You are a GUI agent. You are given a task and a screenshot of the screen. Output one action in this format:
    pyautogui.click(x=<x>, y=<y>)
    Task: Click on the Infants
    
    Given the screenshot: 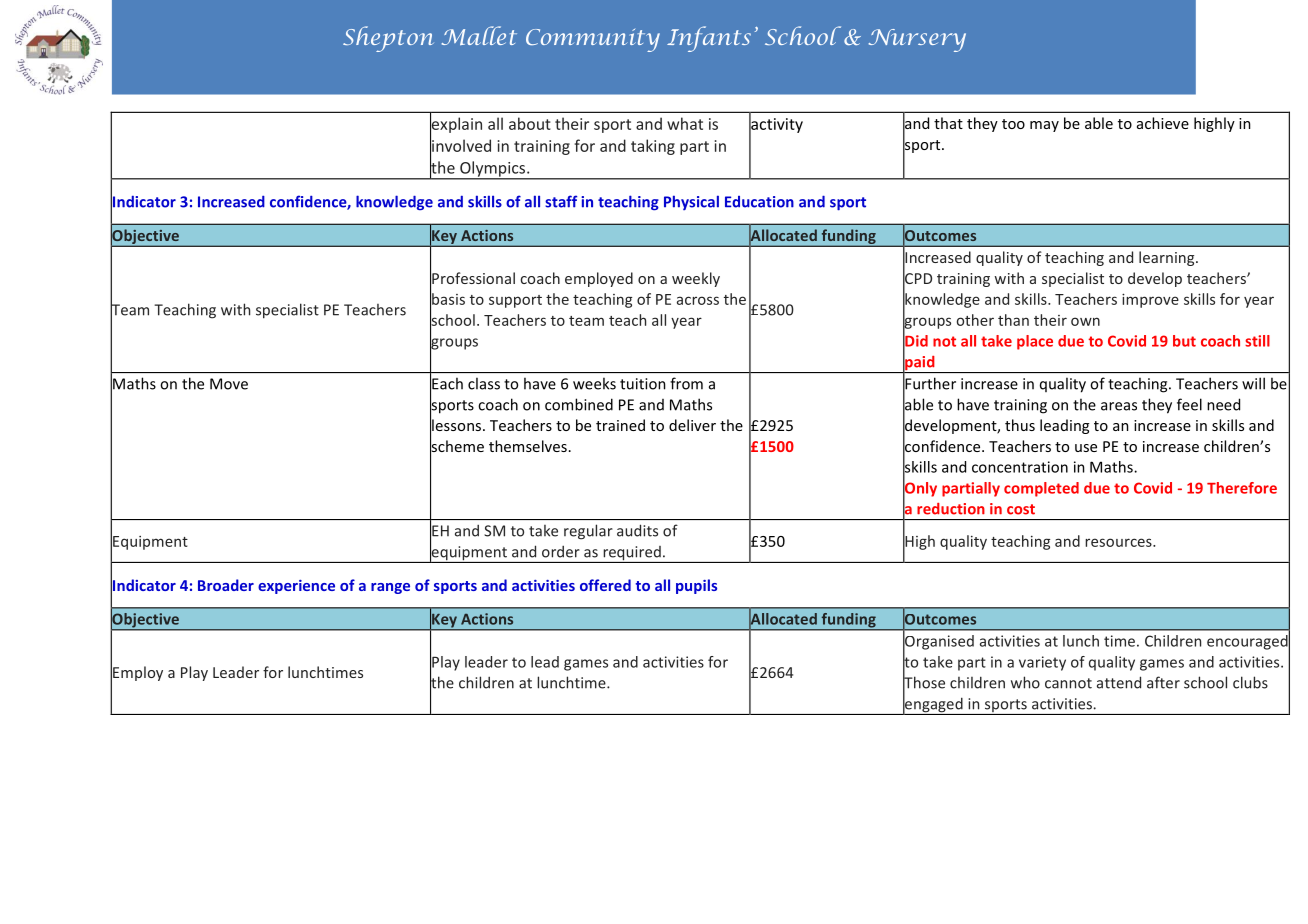 What is the action you would take?
    pyautogui.click(x=709, y=39)
